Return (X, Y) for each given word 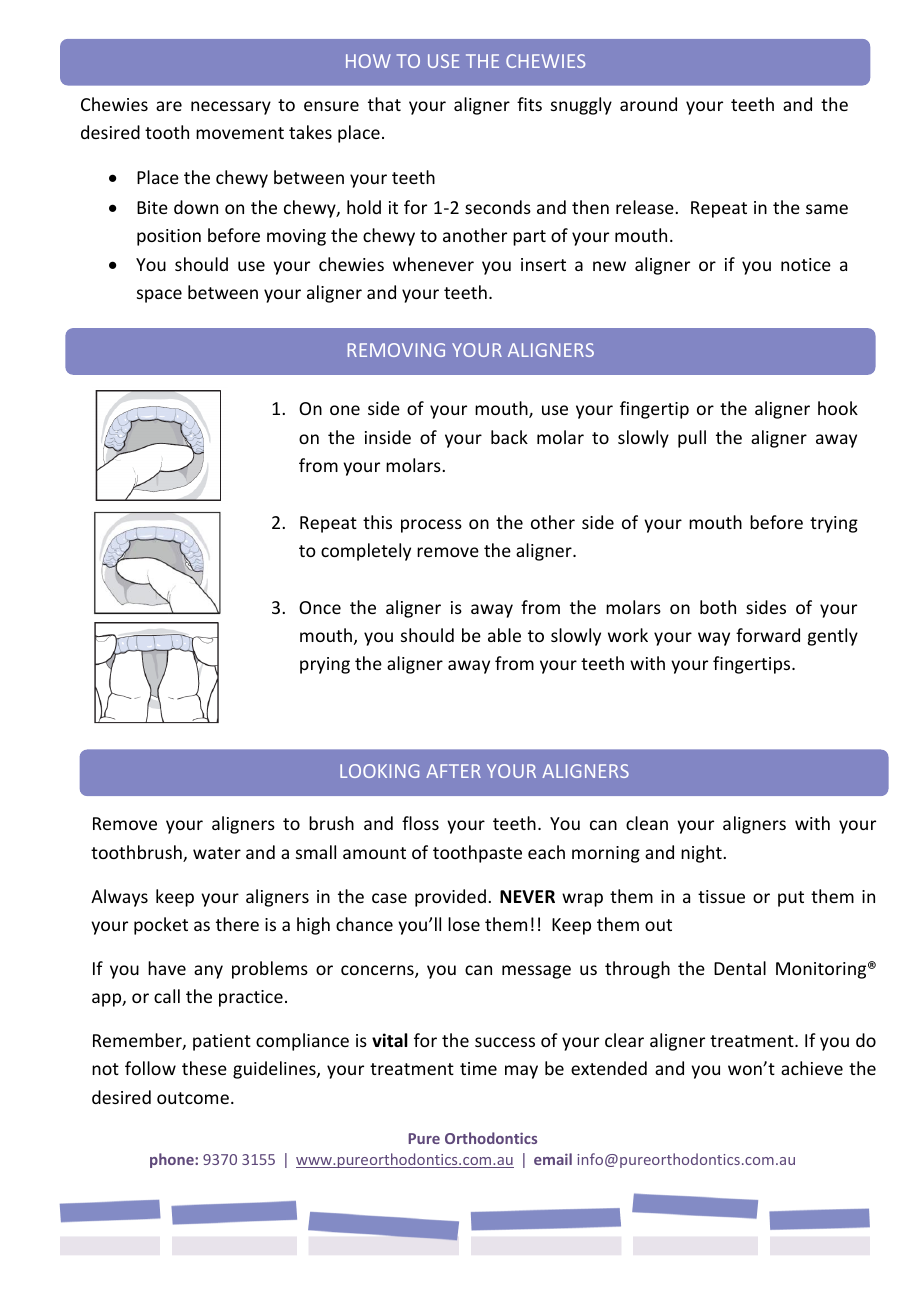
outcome (193, 1098)
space (159, 296)
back (509, 437)
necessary (231, 108)
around (648, 104)
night (701, 854)
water (217, 853)
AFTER (453, 771)
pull (692, 439)
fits (529, 104)
